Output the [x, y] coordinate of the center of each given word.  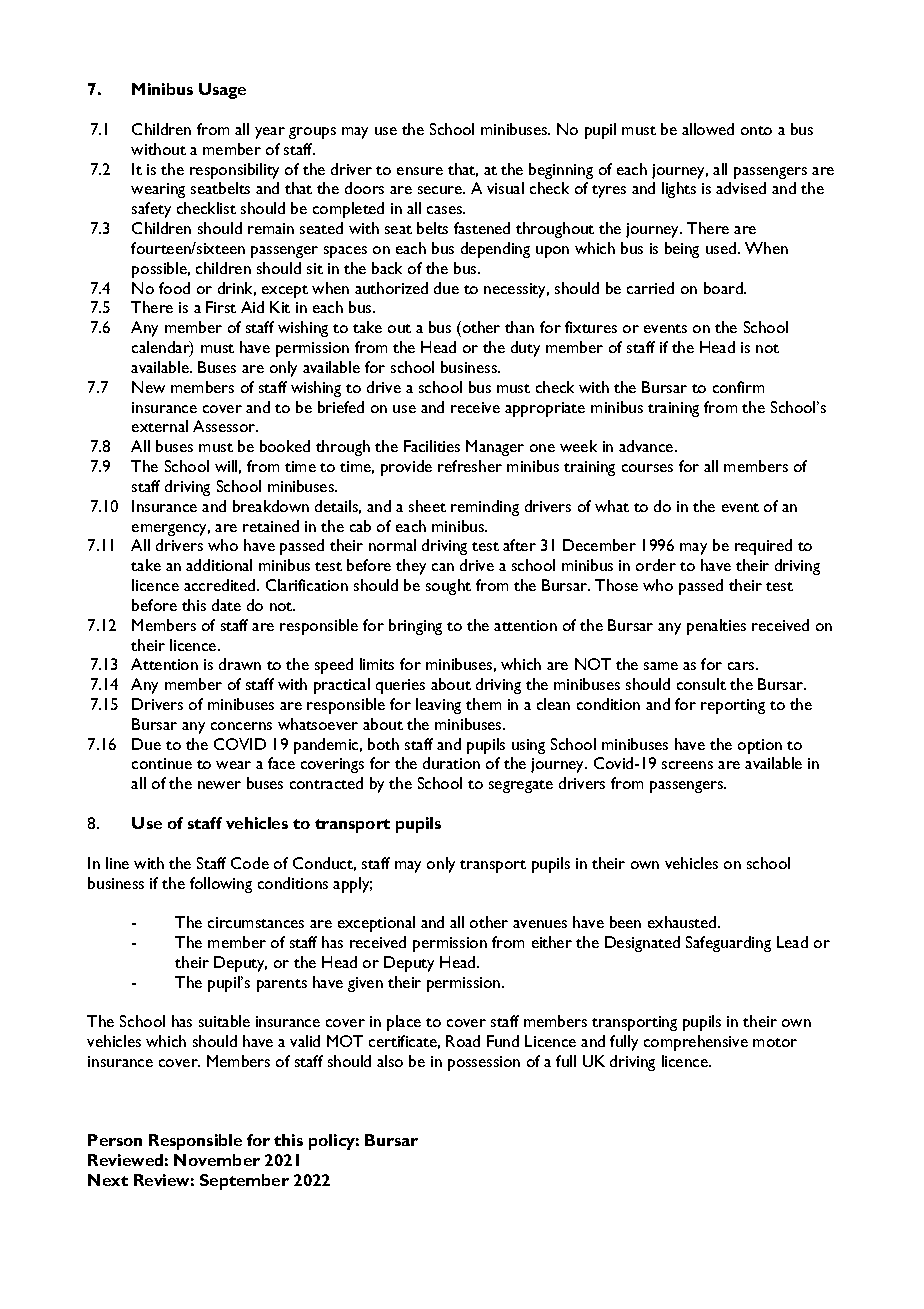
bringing [415, 627]
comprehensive [696, 1043]
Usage [222, 91]
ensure [420, 171]
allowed [708, 129]
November [217, 1160]
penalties [716, 627]
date [226, 605]
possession [484, 1063]
